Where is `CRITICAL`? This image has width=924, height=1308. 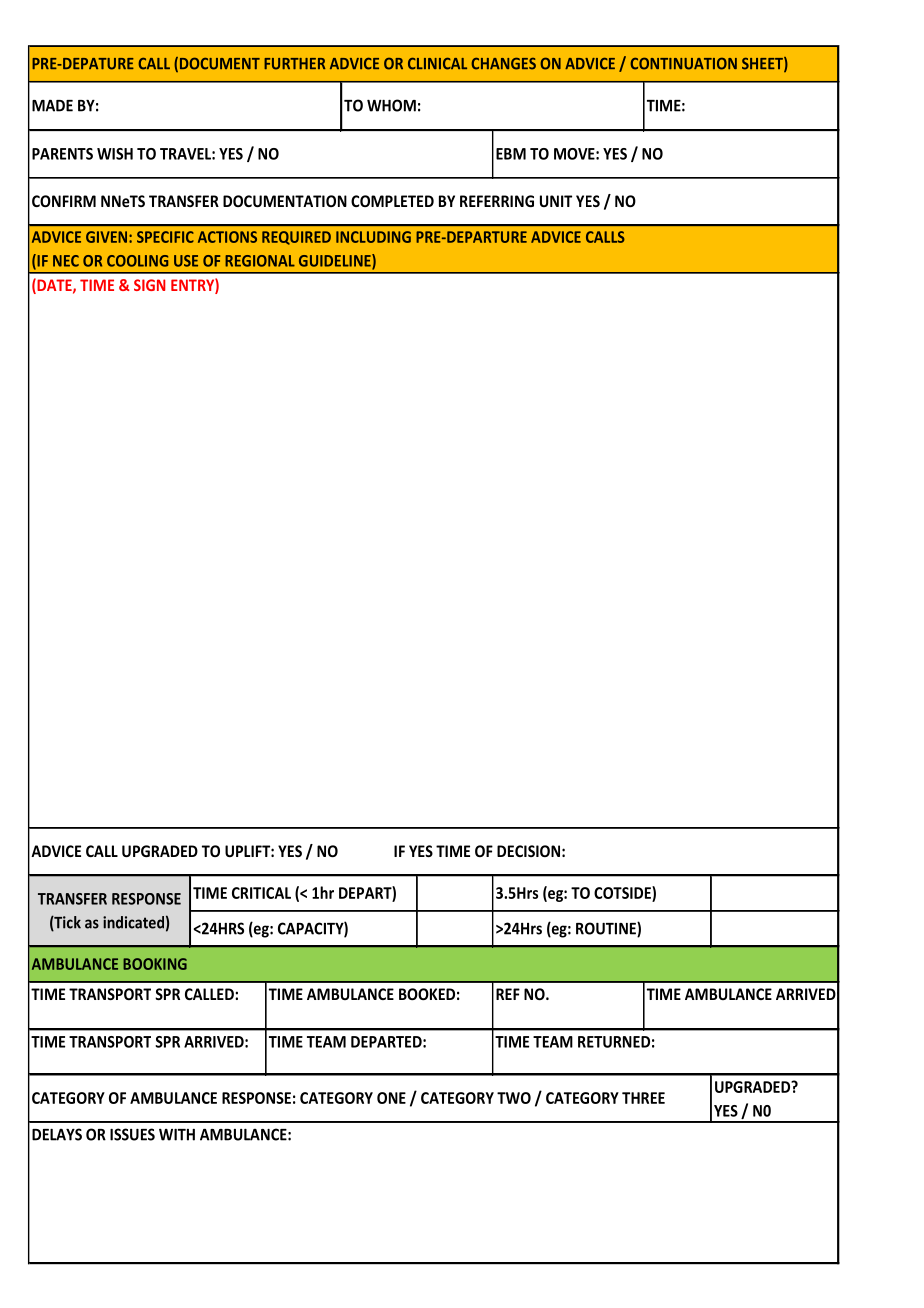 CRITICAL is located at coordinates (261, 893).
